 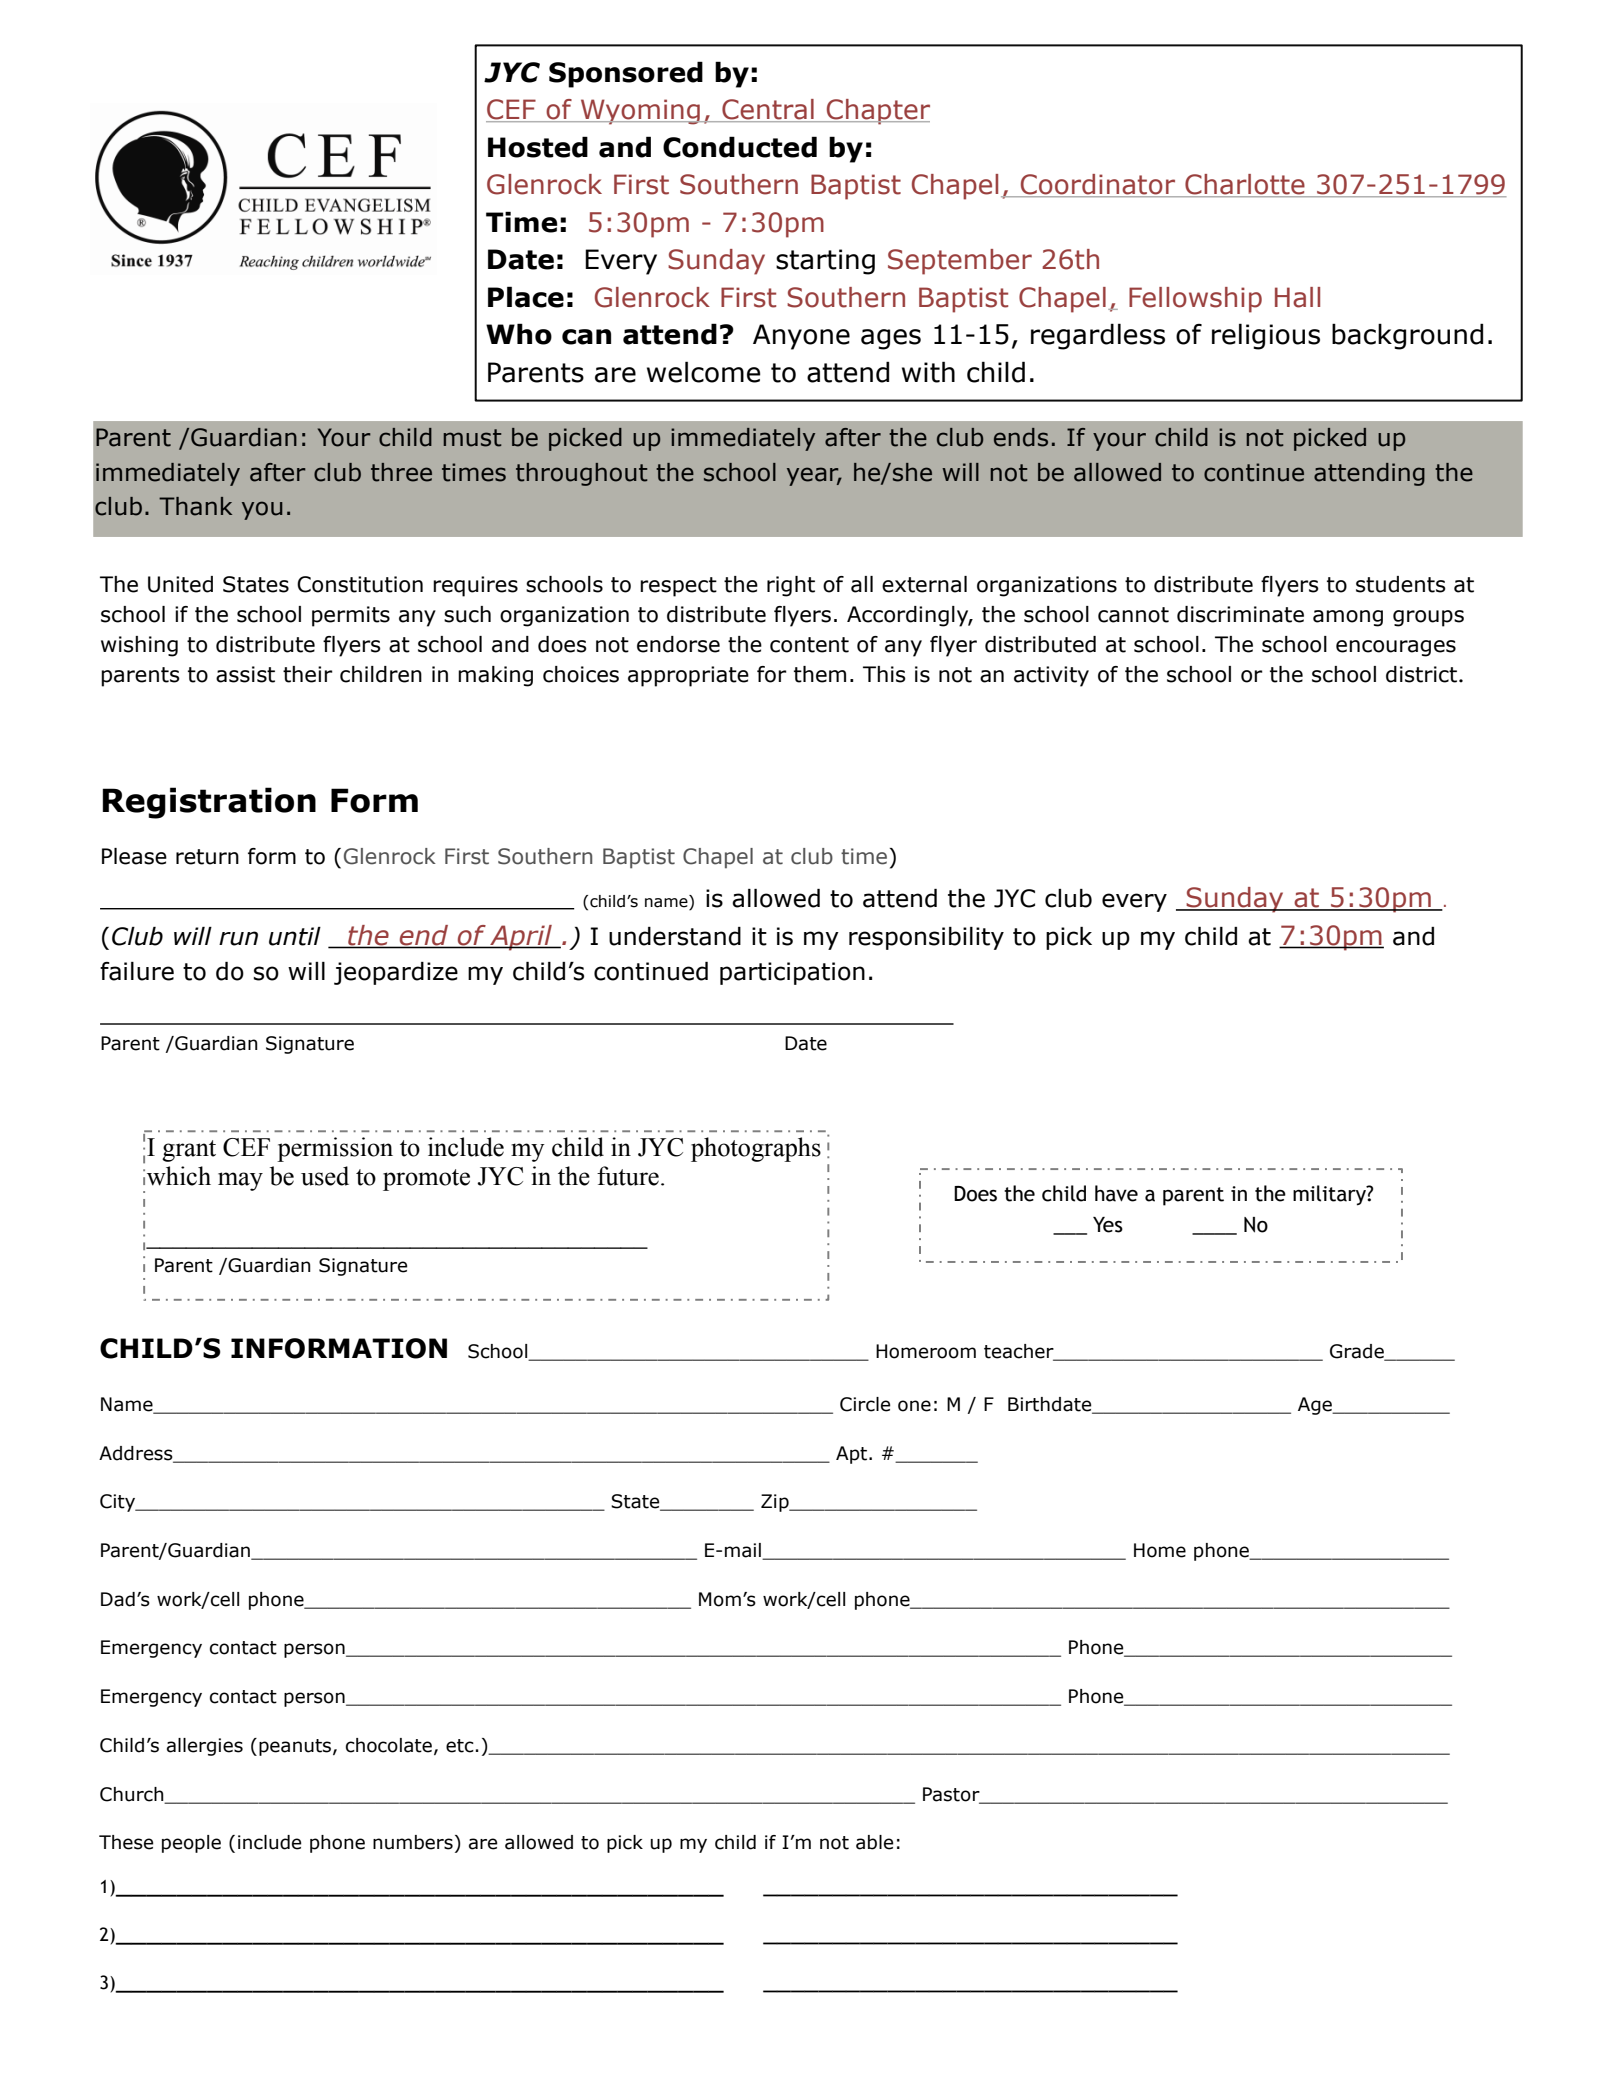 What do you see at coordinates (205, 1747) in the page?
I see `allergies` at bounding box center [205, 1747].
